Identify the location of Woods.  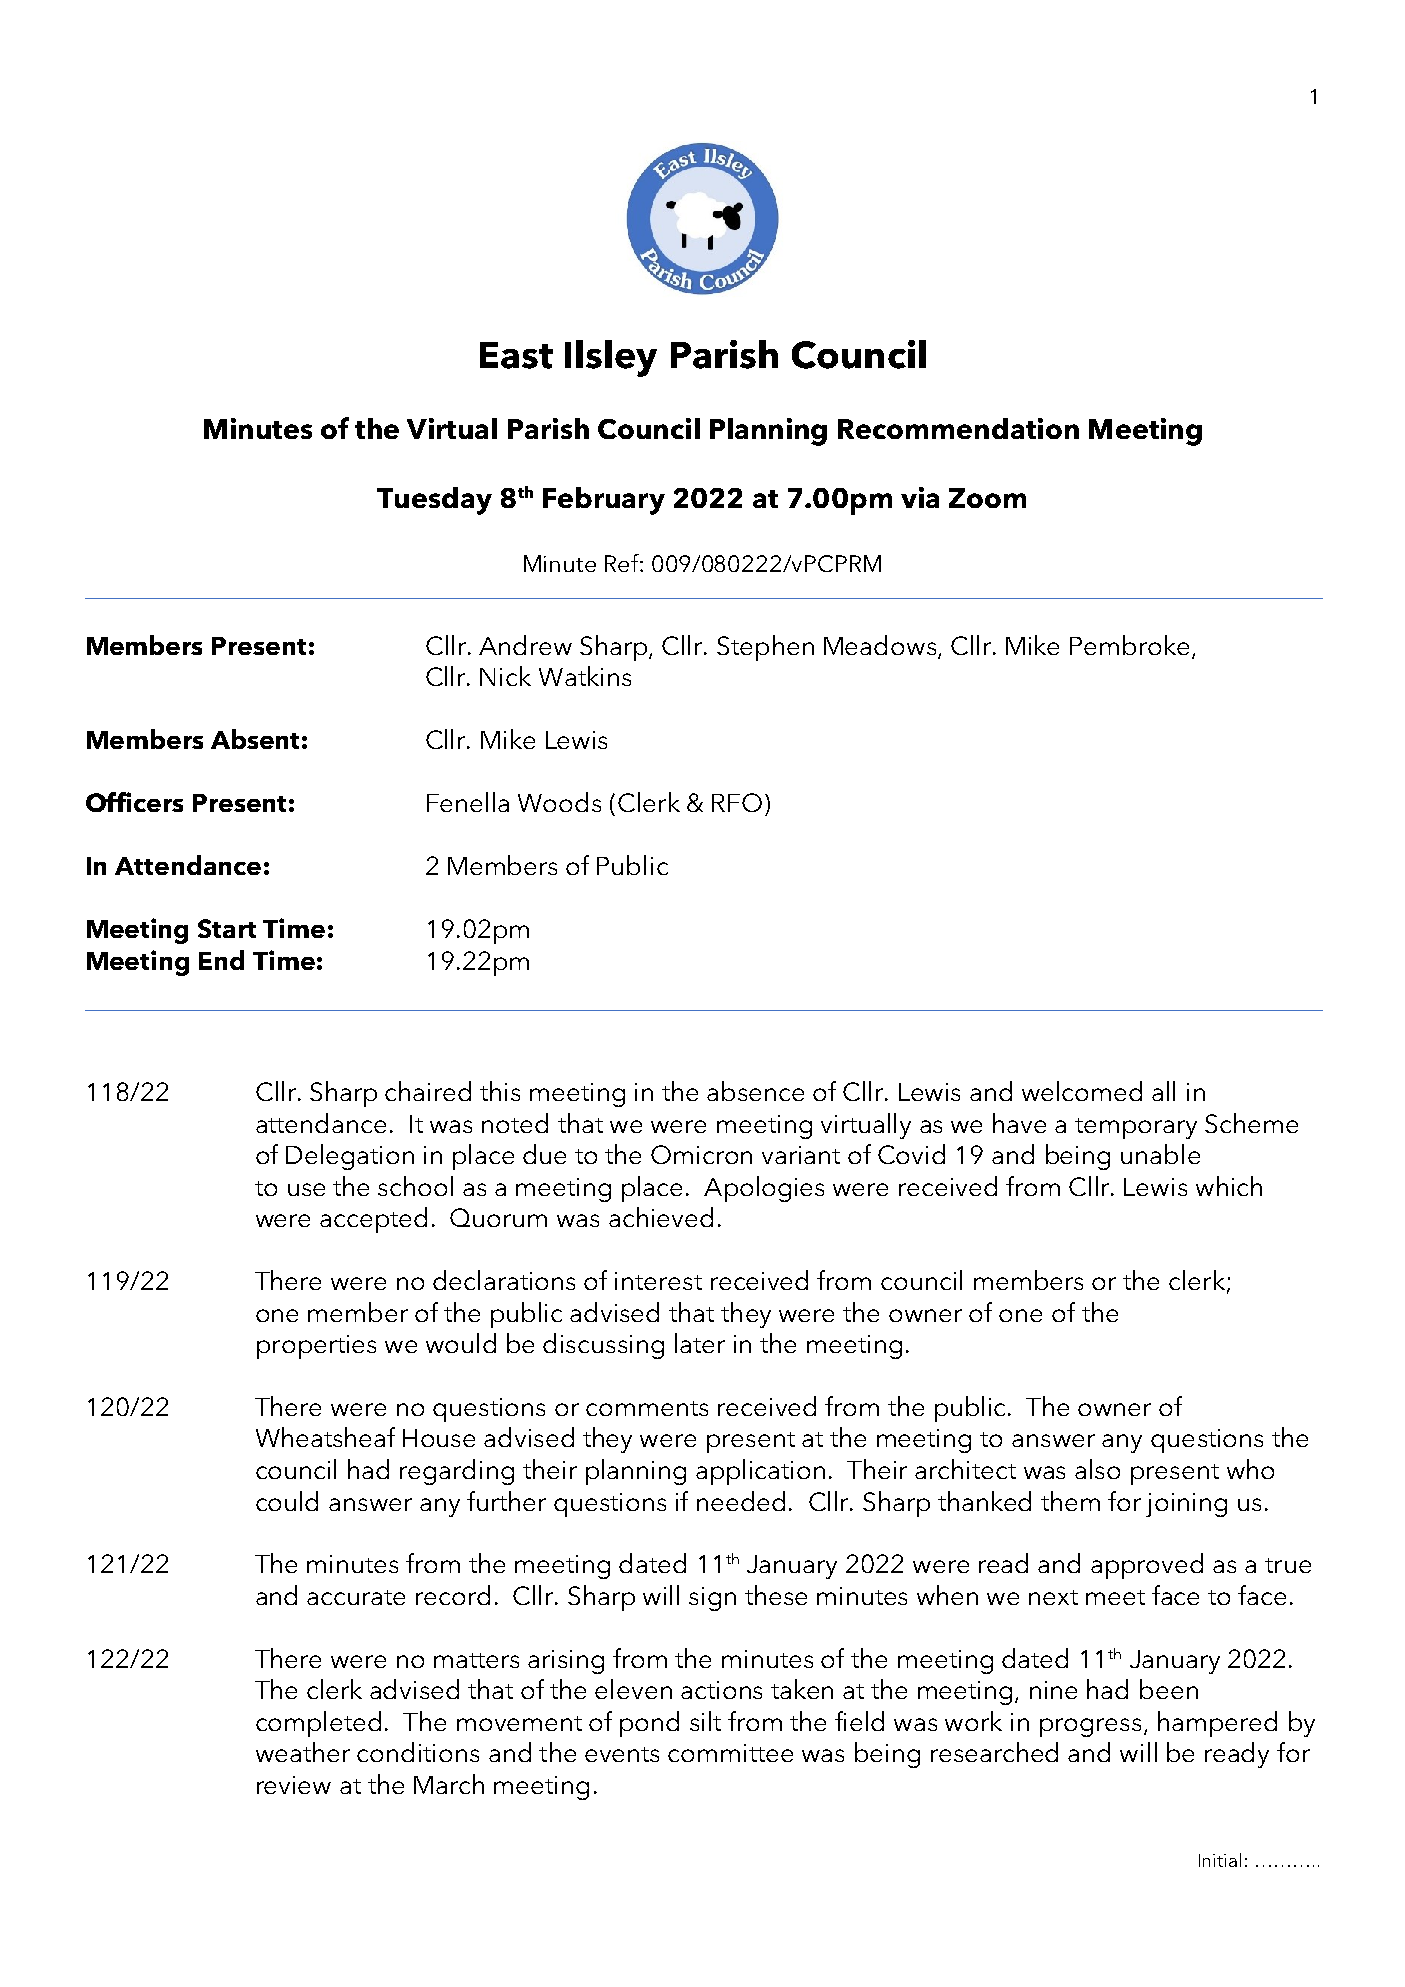
(559, 802).
